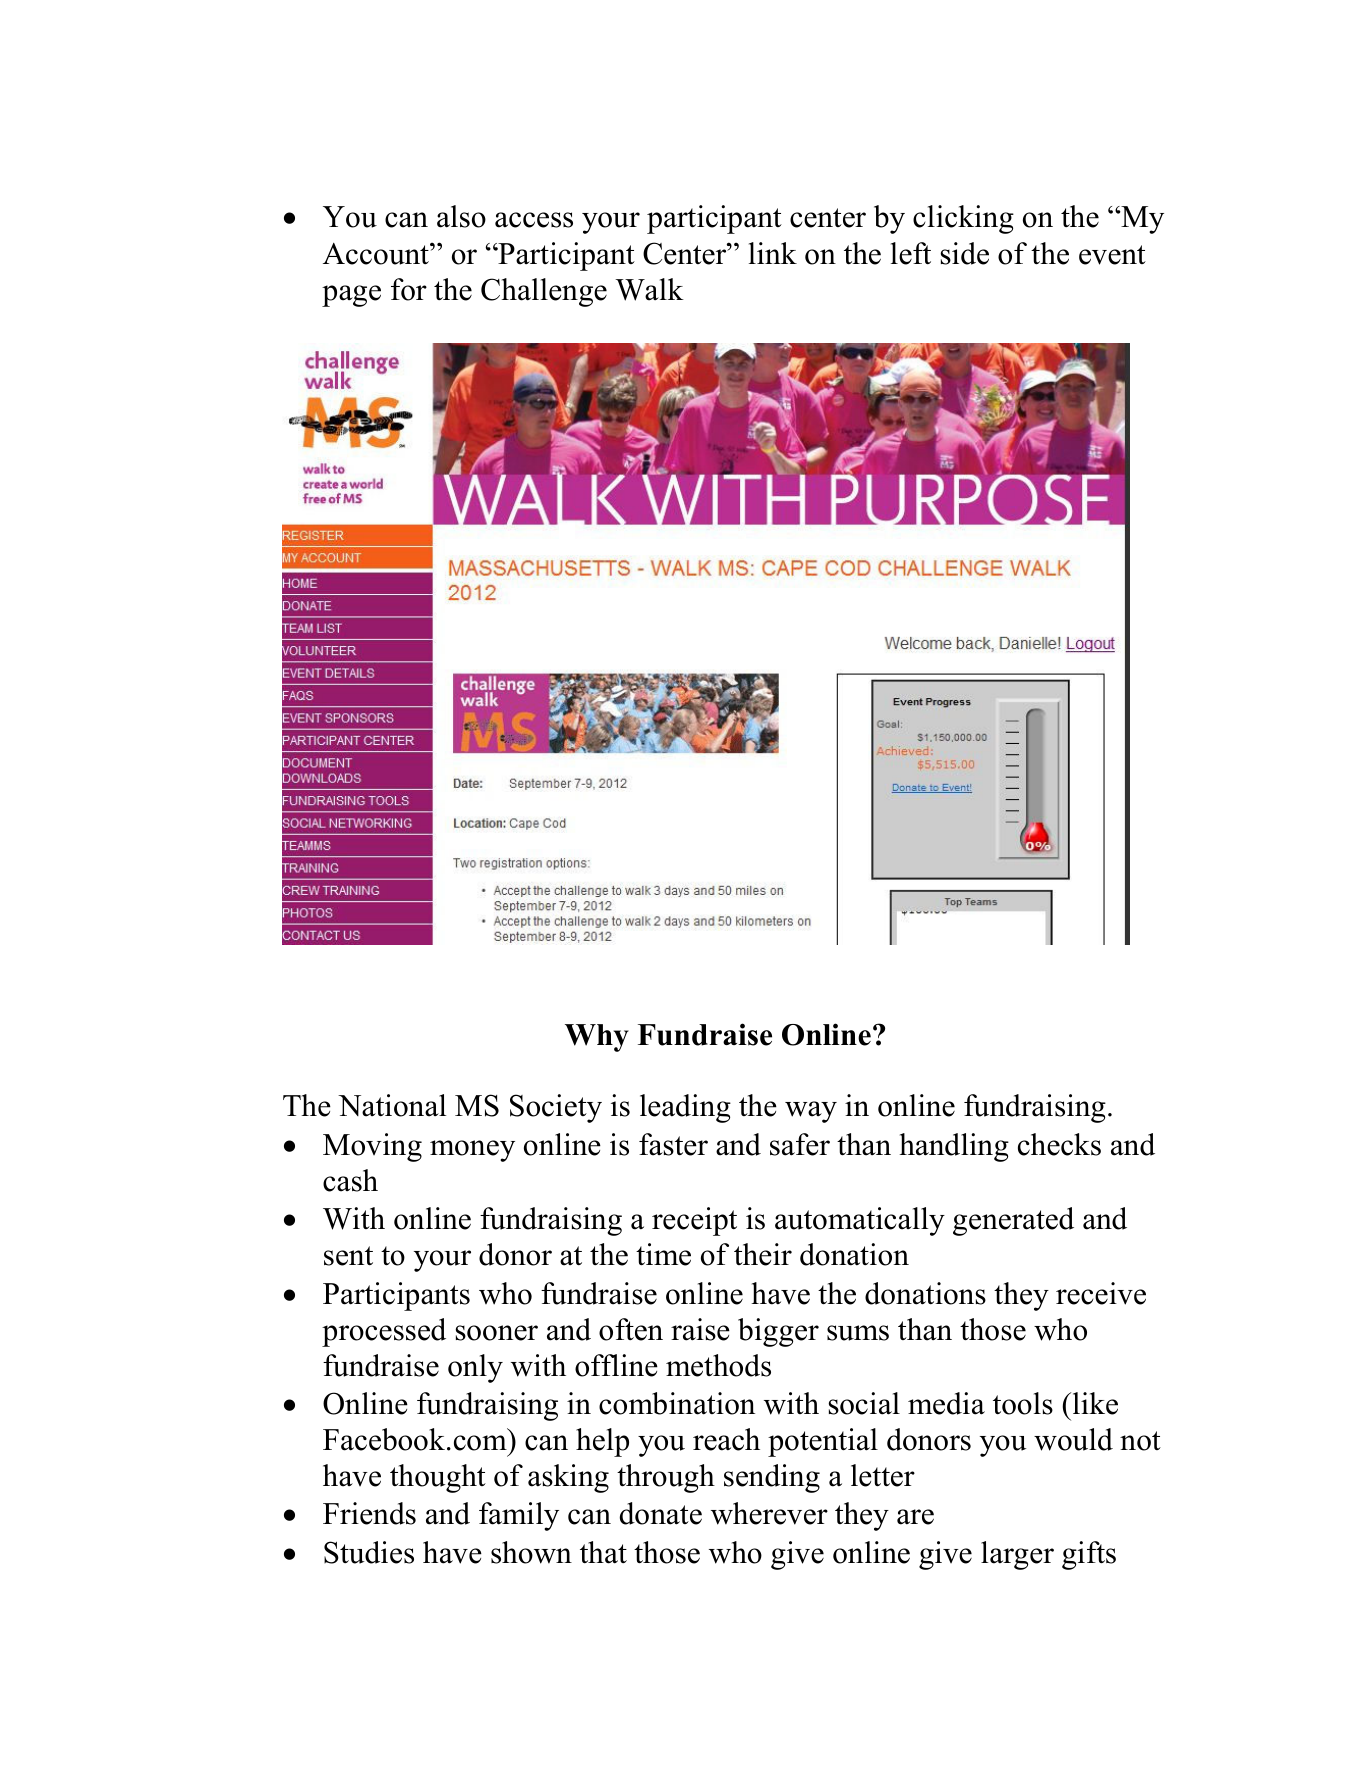 Image resolution: width=1371 pixels, height=1774 pixels. I want to click on wherever, so click(769, 1513).
